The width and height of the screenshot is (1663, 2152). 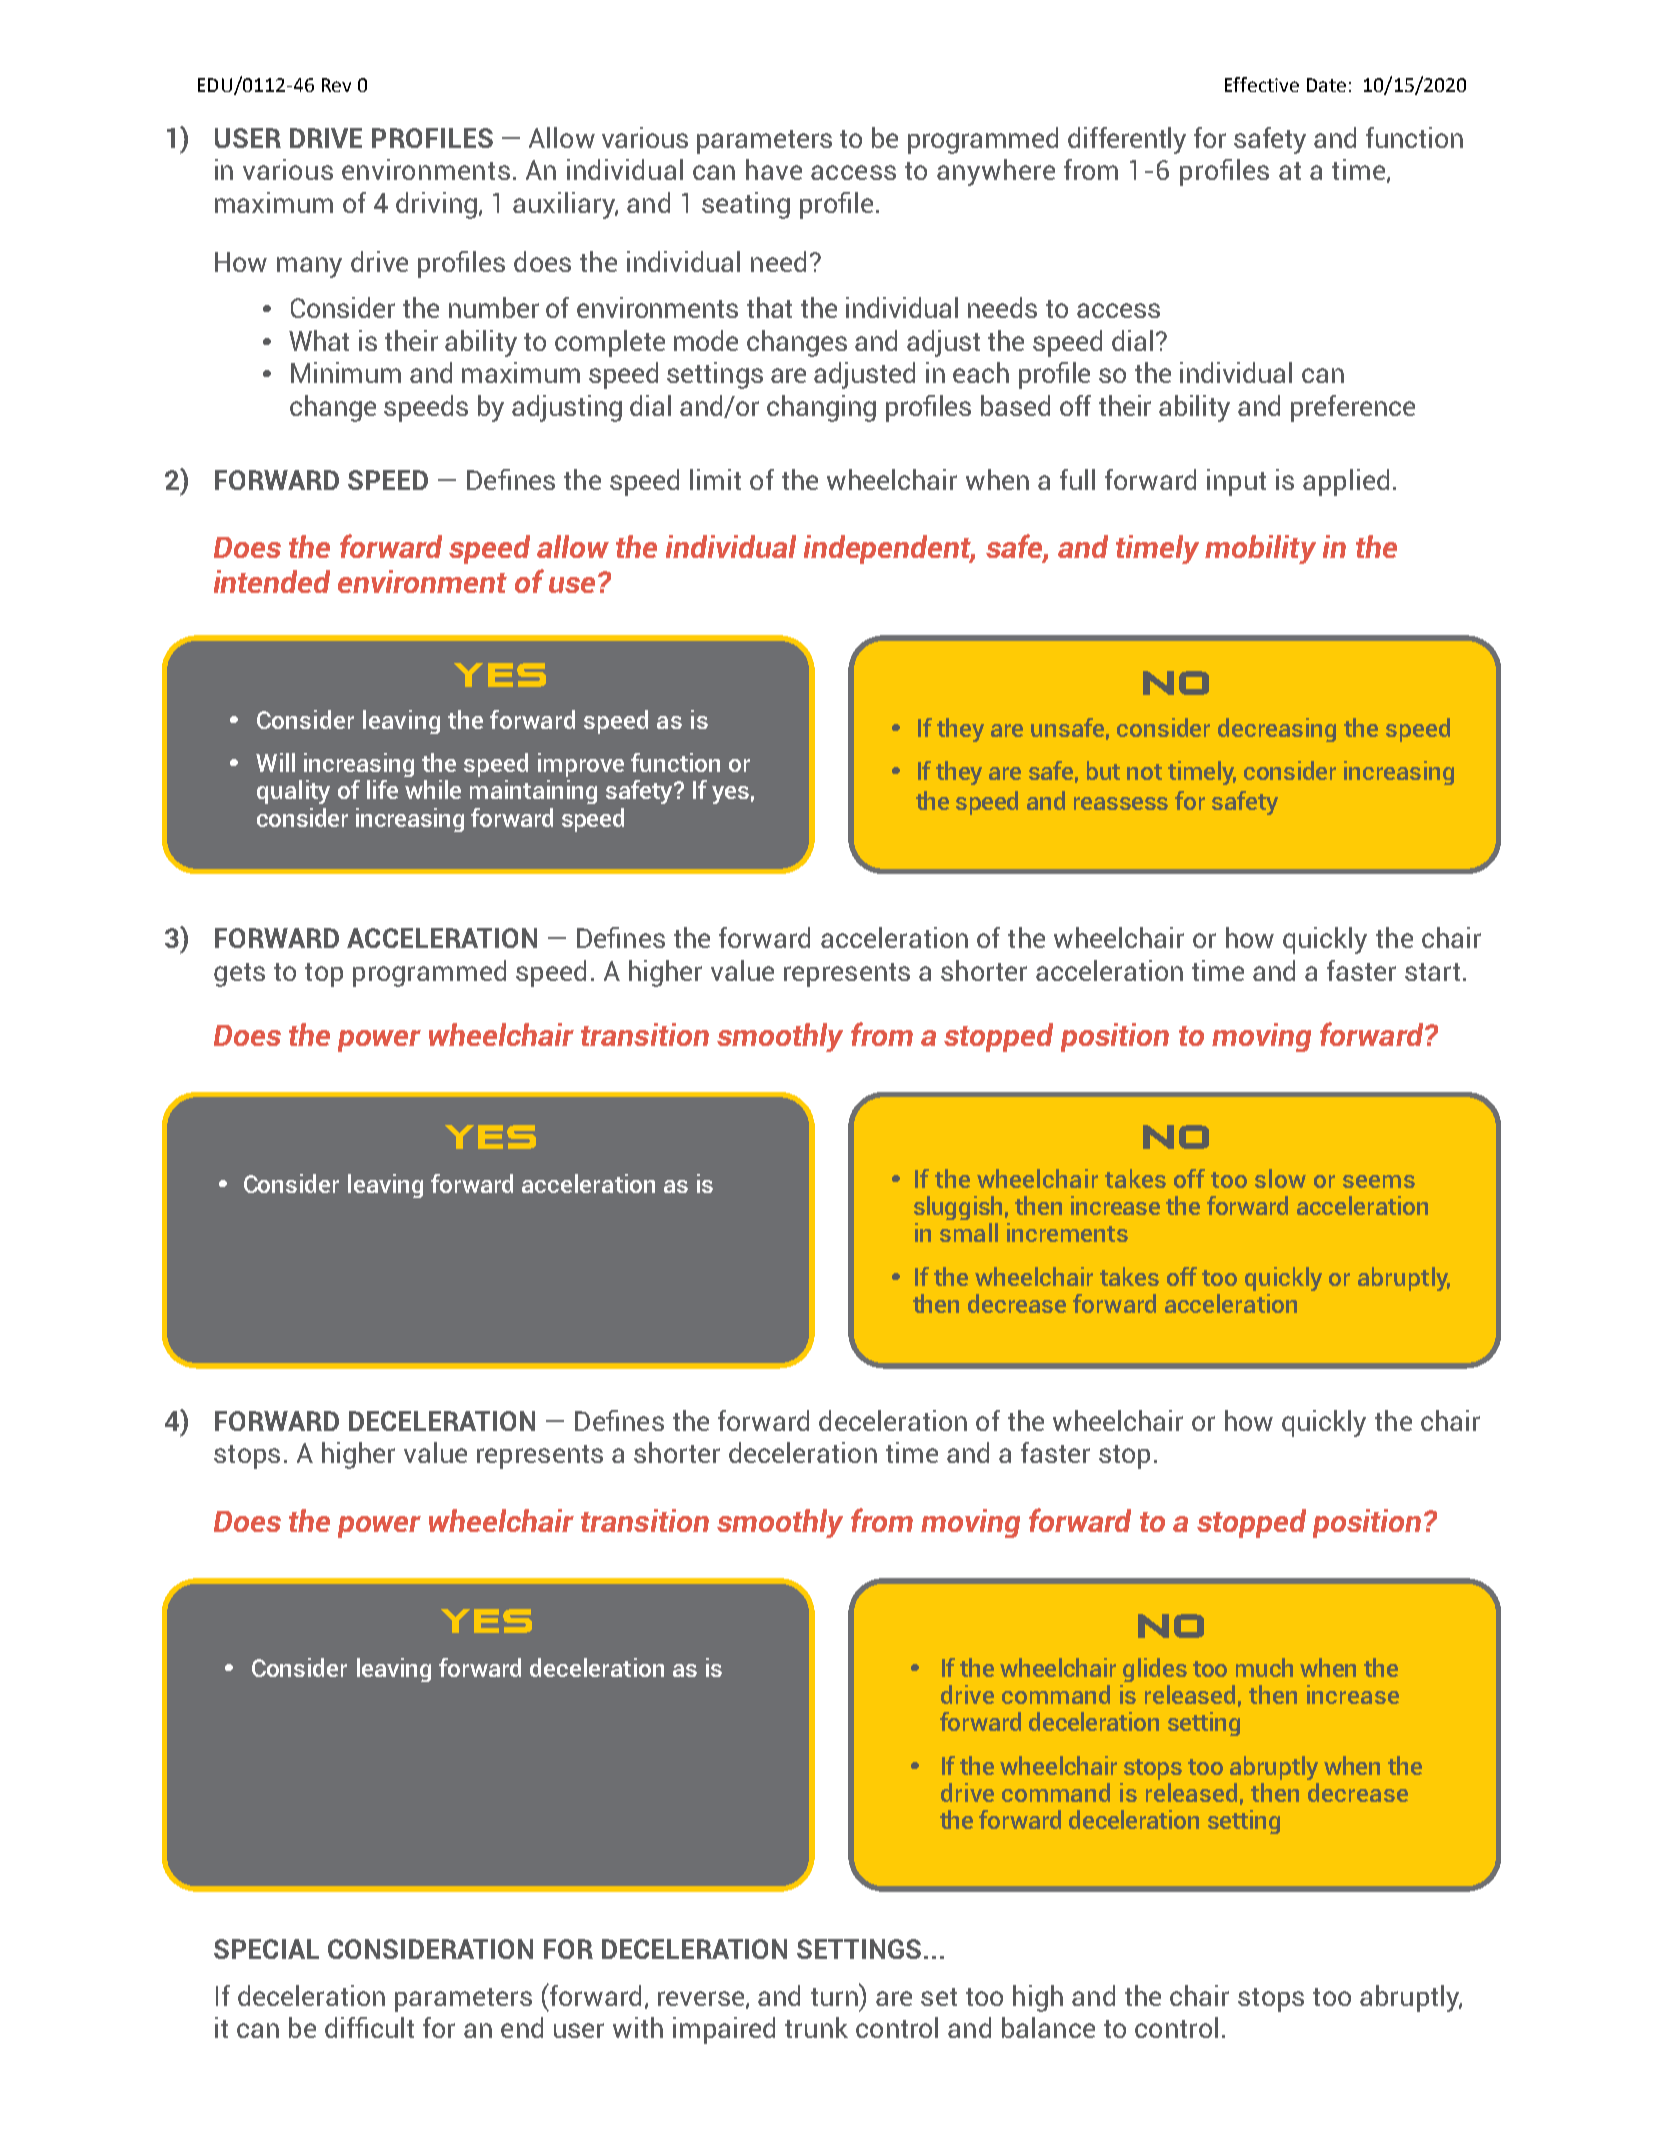 I want to click on difficult, so click(x=369, y=2027).
